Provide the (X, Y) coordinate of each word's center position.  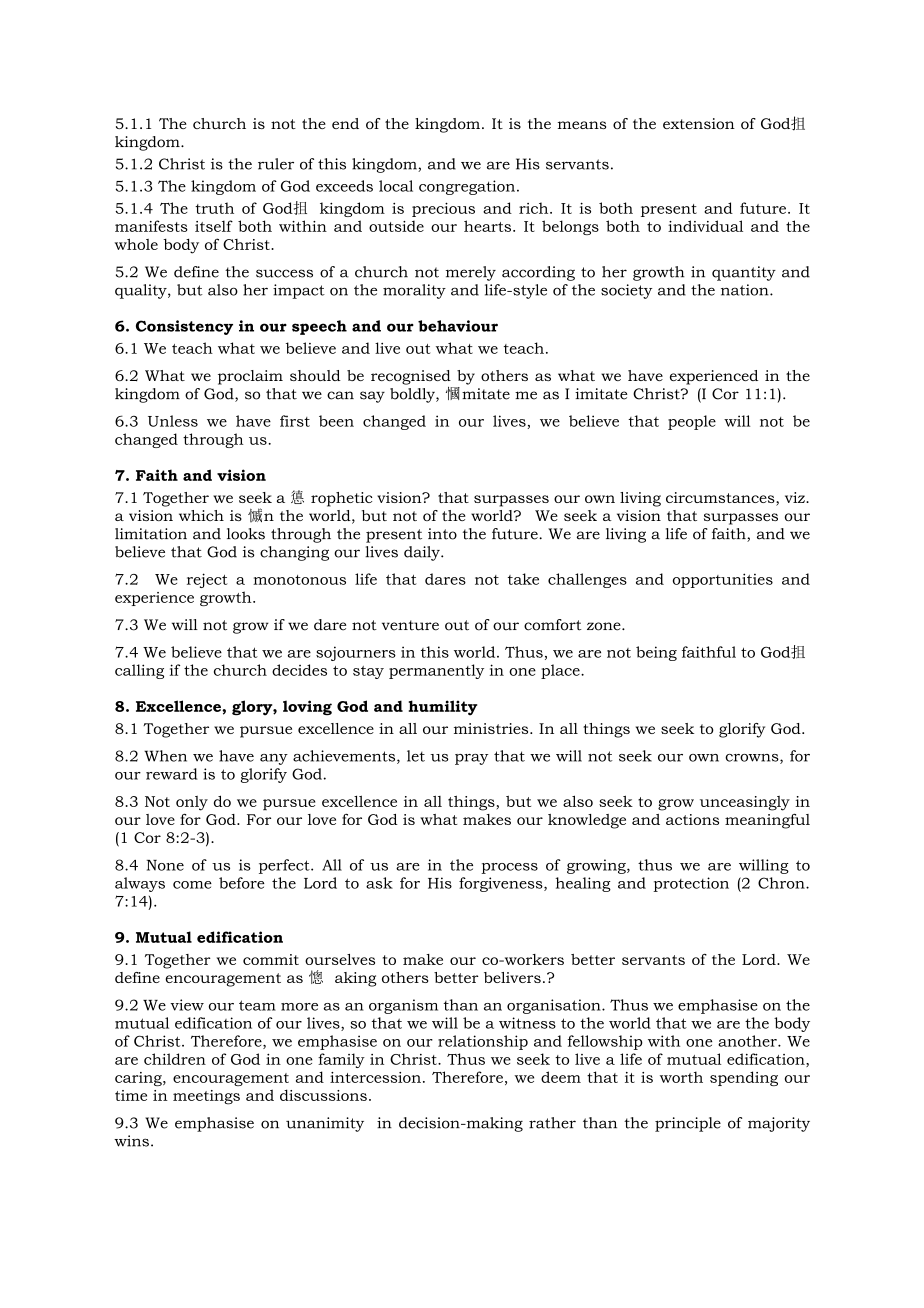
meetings (206, 1097)
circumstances (721, 499)
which (201, 515)
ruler (276, 164)
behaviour (458, 326)
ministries (492, 728)
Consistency (184, 327)
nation (746, 290)
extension (699, 123)
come (192, 885)
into (442, 534)
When (165, 756)
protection (691, 884)
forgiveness (502, 884)
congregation (467, 187)
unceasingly (745, 803)
